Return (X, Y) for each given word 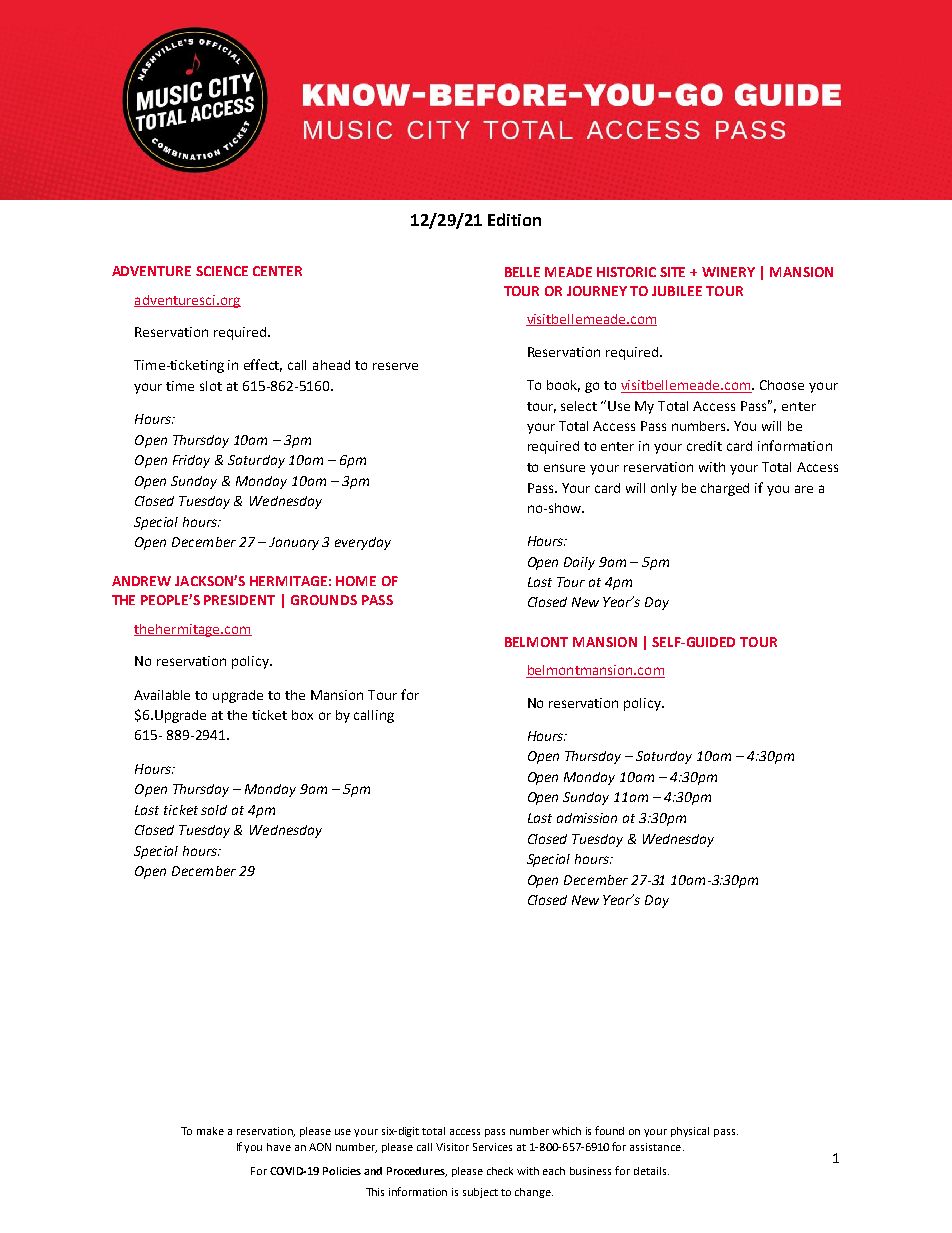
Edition (514, 219)
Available (162, 695)
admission (587, 818)
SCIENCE (222, 271)
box (302, 715)
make (210, 1131)
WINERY (728, 272)
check (500, 1171)
